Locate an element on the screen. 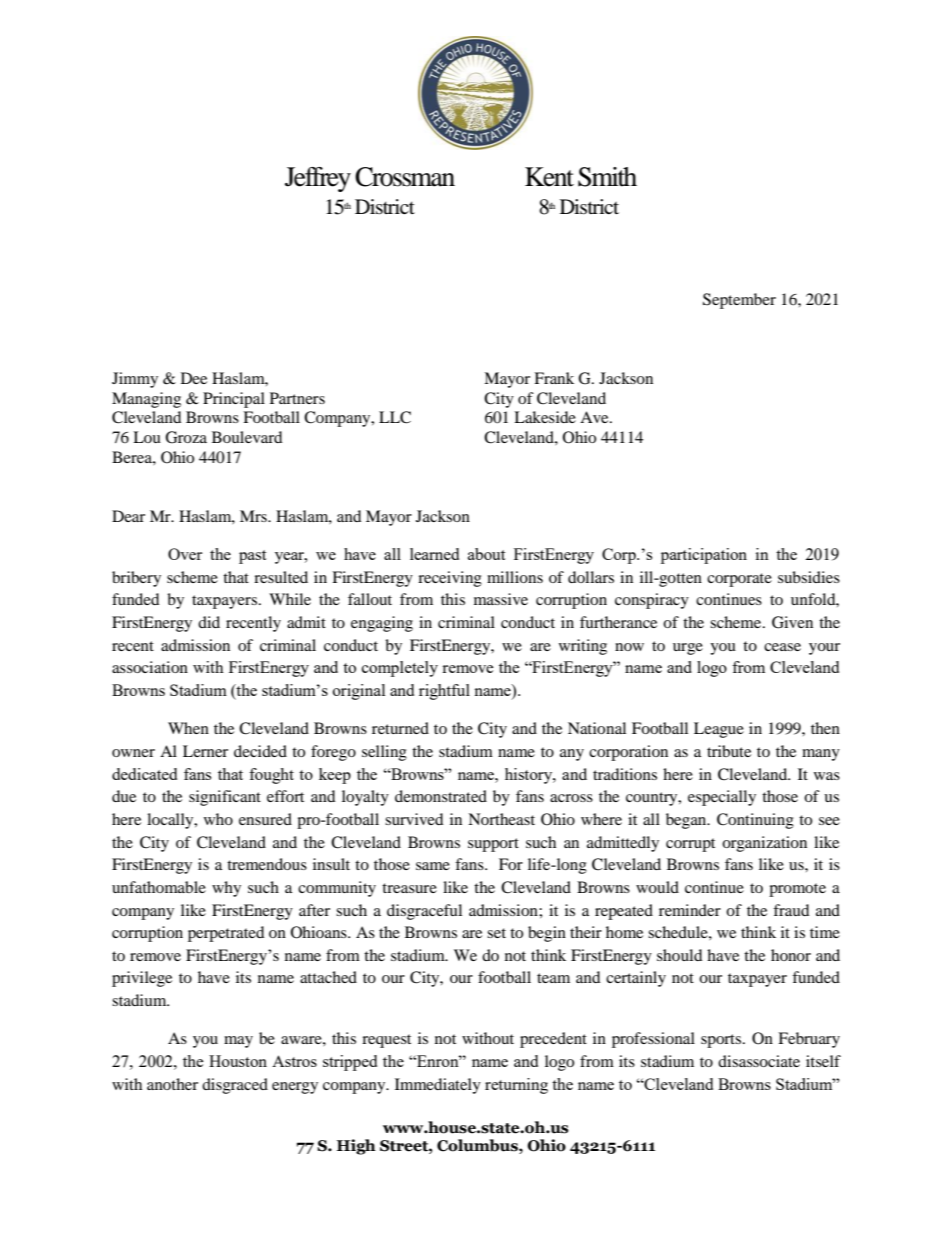  Immediately is located at coordinates (438, 1086).
